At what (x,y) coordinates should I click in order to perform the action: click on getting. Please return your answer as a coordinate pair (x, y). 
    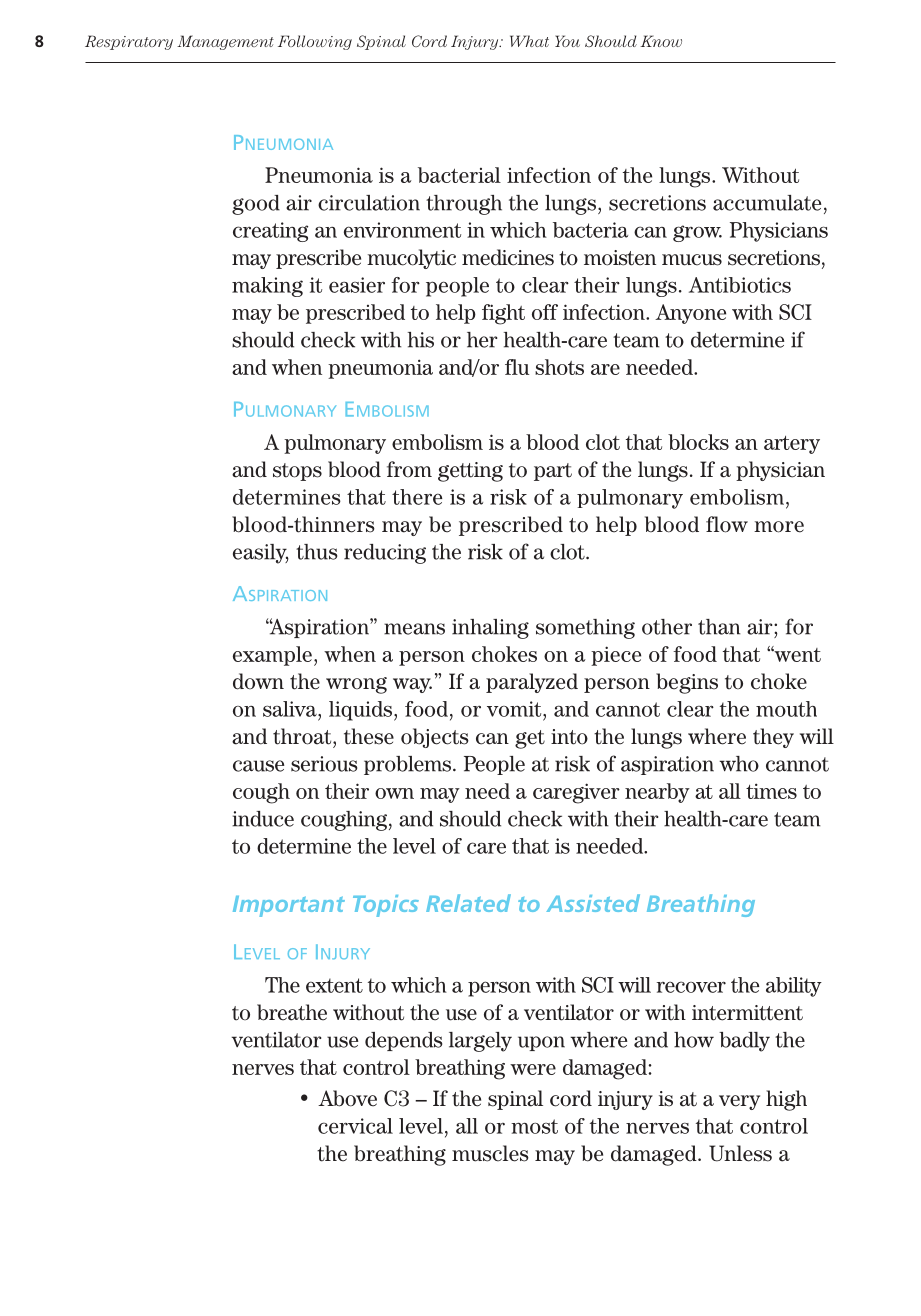
    Looking at the image, I should click on (470, 472).
